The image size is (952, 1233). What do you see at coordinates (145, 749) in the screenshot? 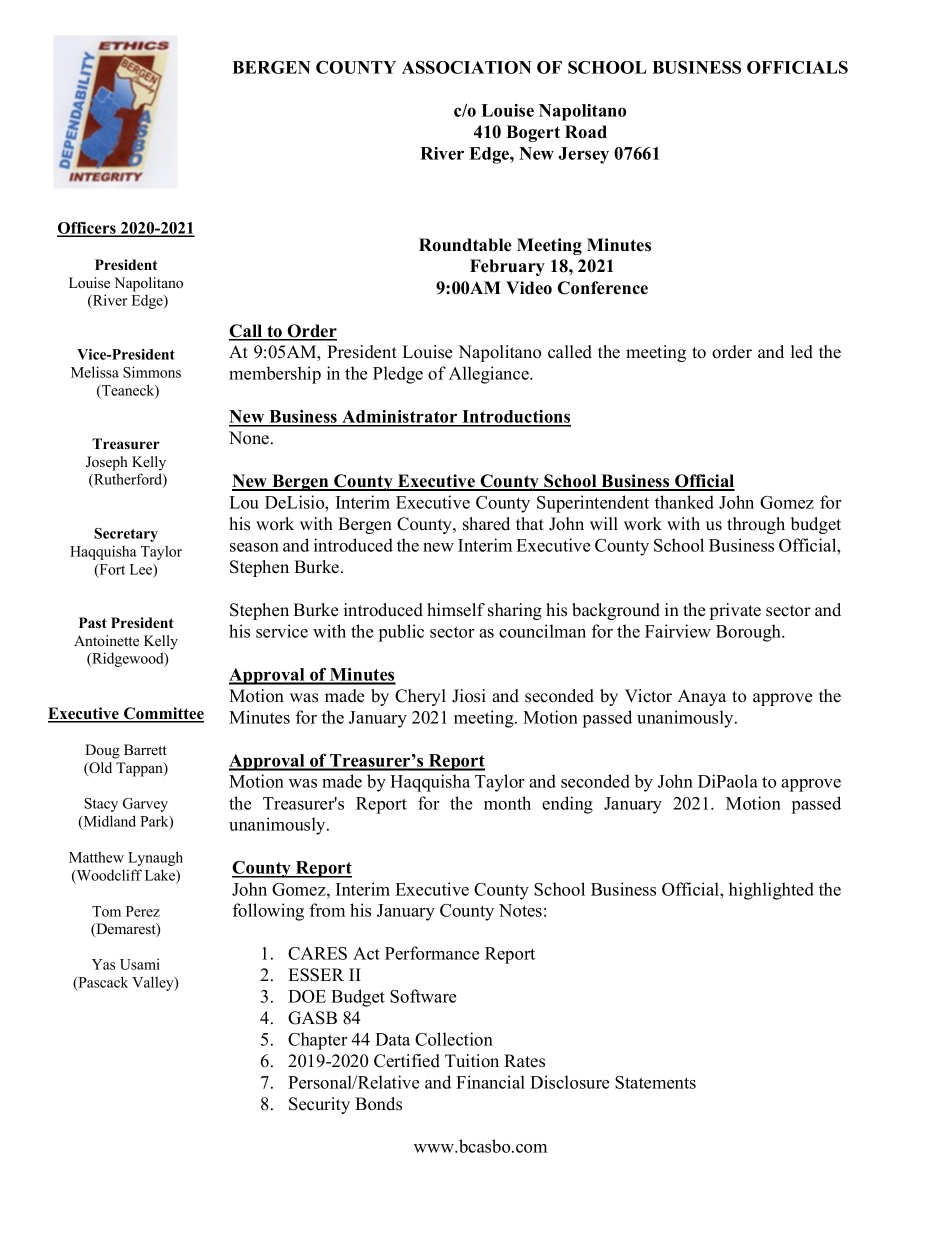
I see `Barrett` at bounding box center [145, 749].
